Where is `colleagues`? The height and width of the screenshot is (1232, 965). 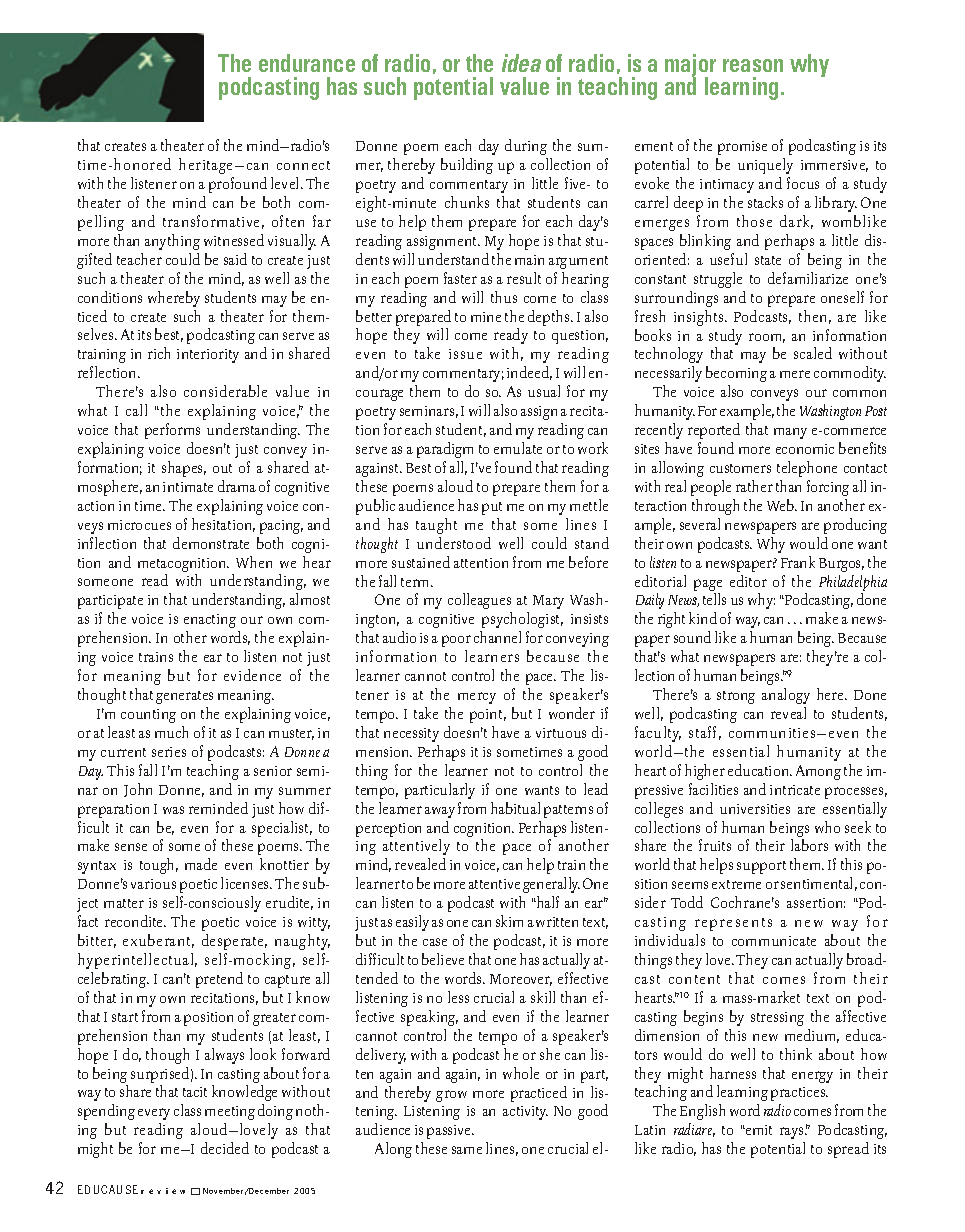 colleagues is located at coordinates (479, 601).
